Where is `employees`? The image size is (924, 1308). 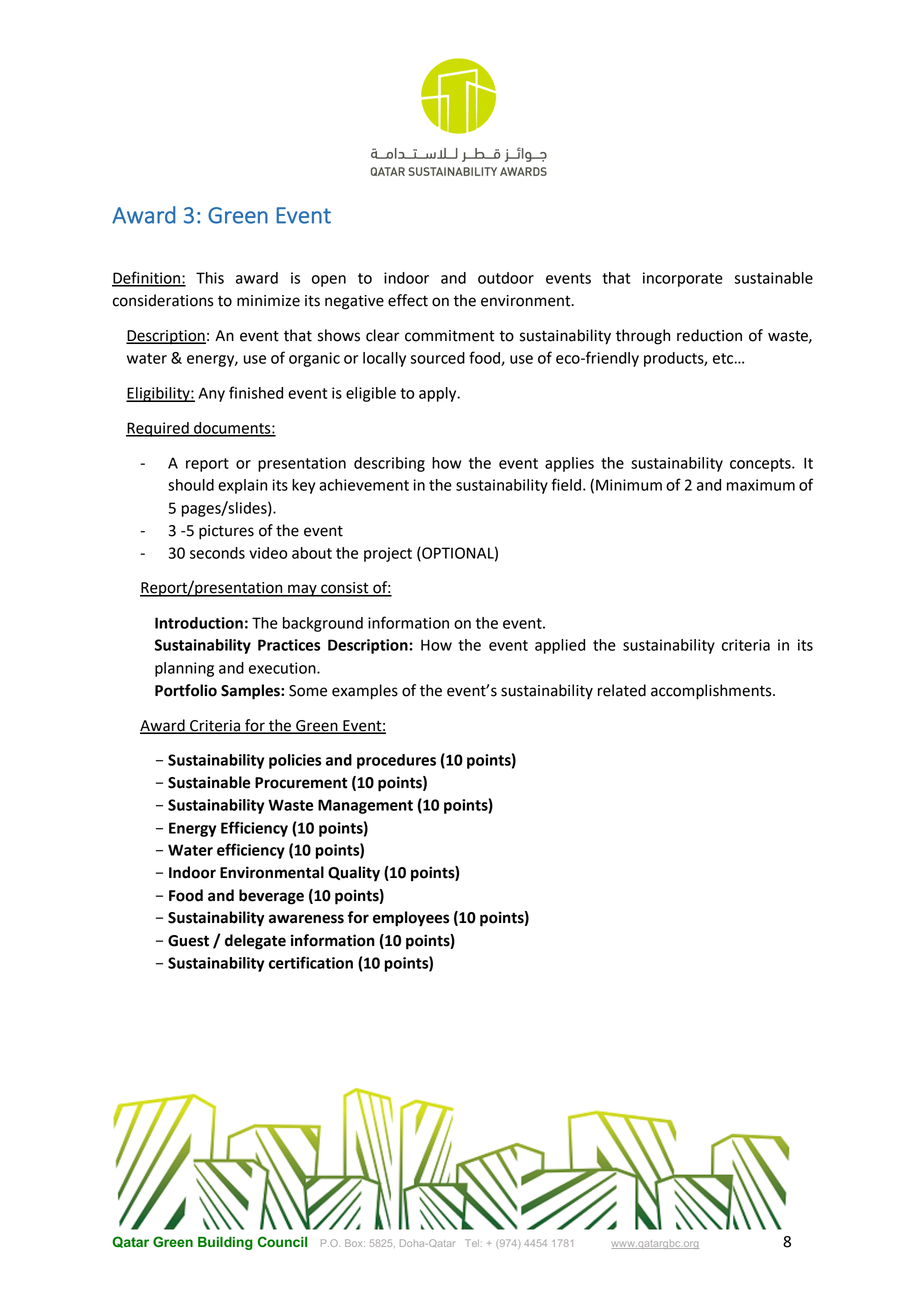 employees is located at coordinates (411, 919).
